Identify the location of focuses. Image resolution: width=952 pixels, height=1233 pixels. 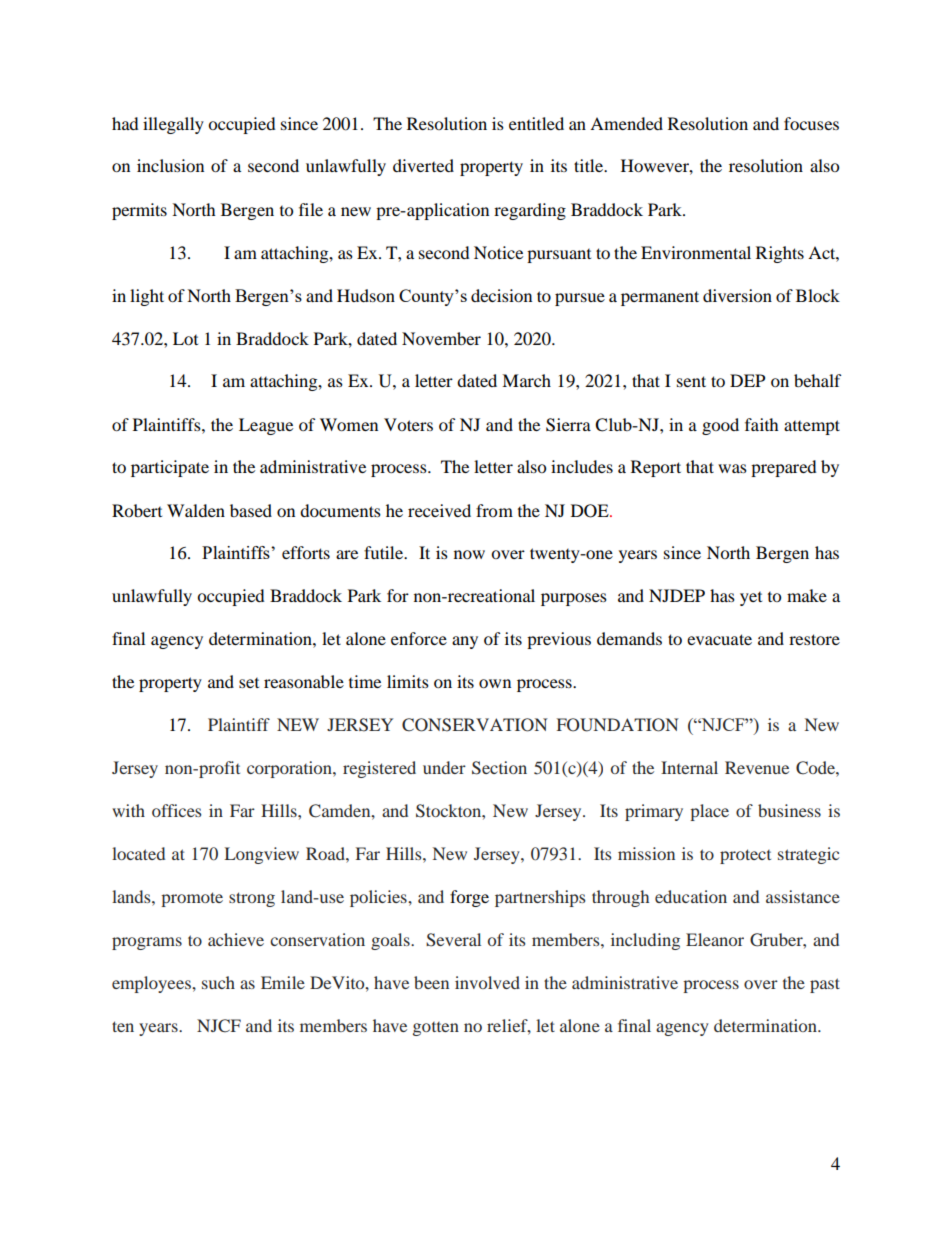
(811, 123).
